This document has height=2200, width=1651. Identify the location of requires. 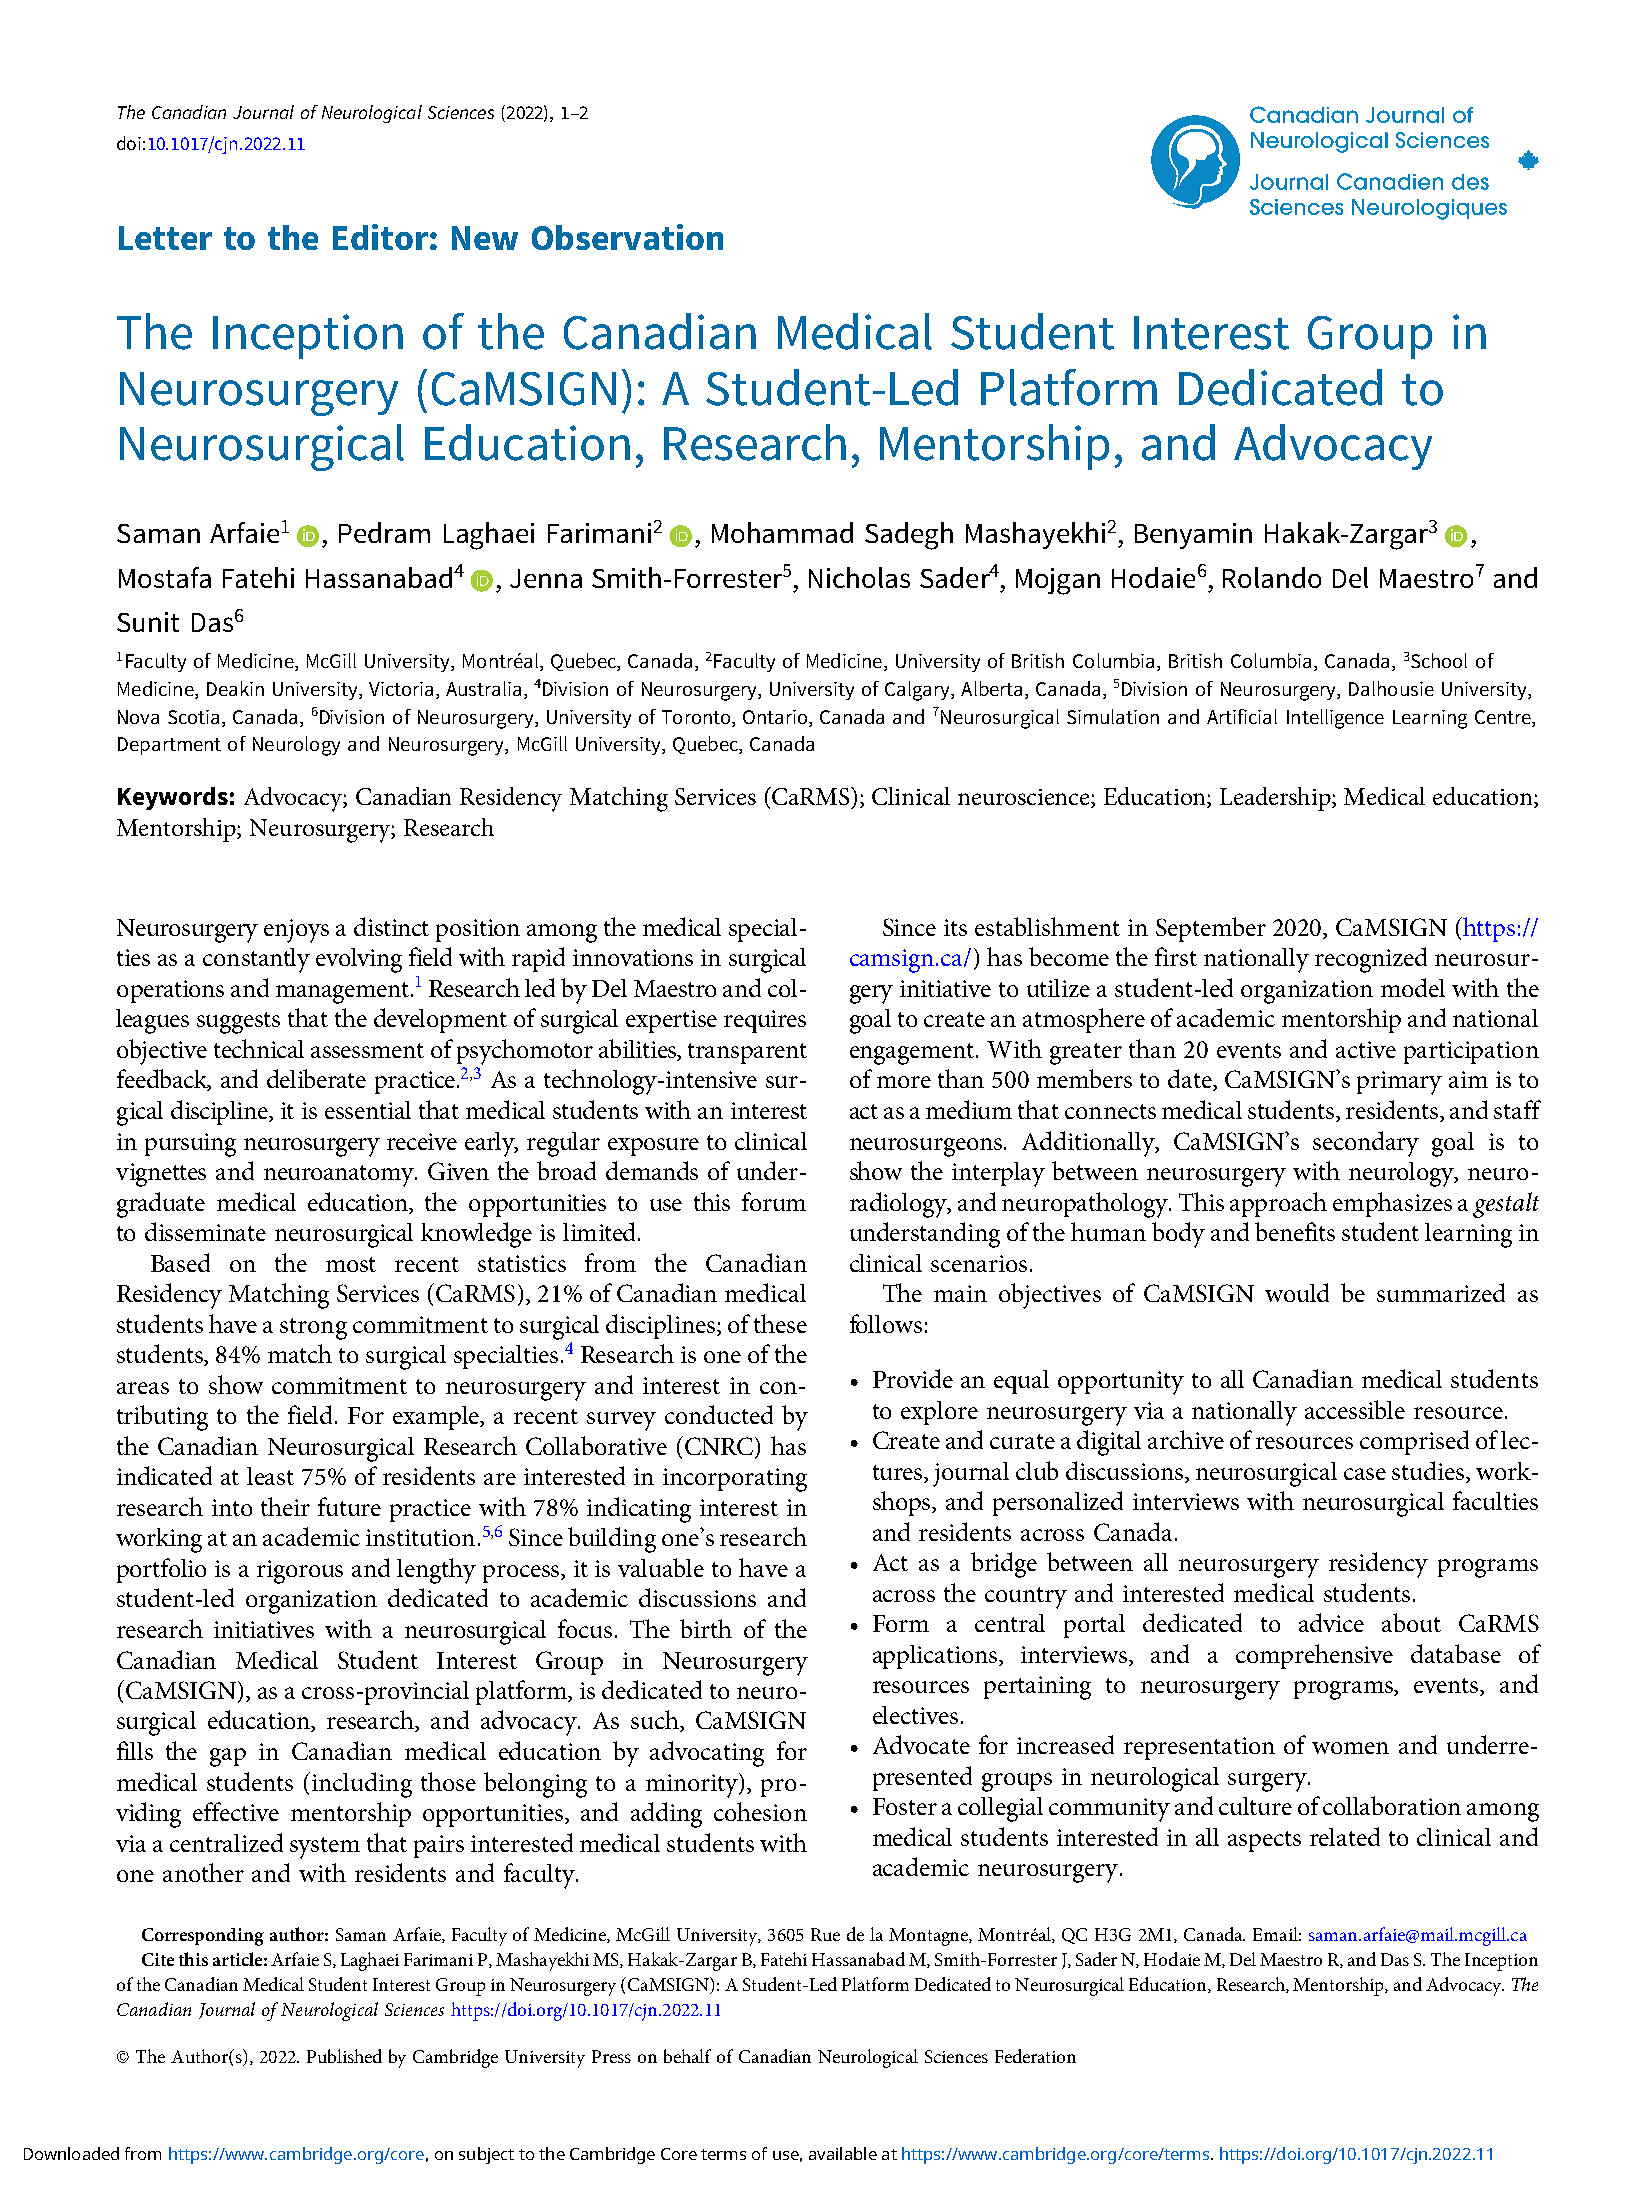
(765, 1021).
